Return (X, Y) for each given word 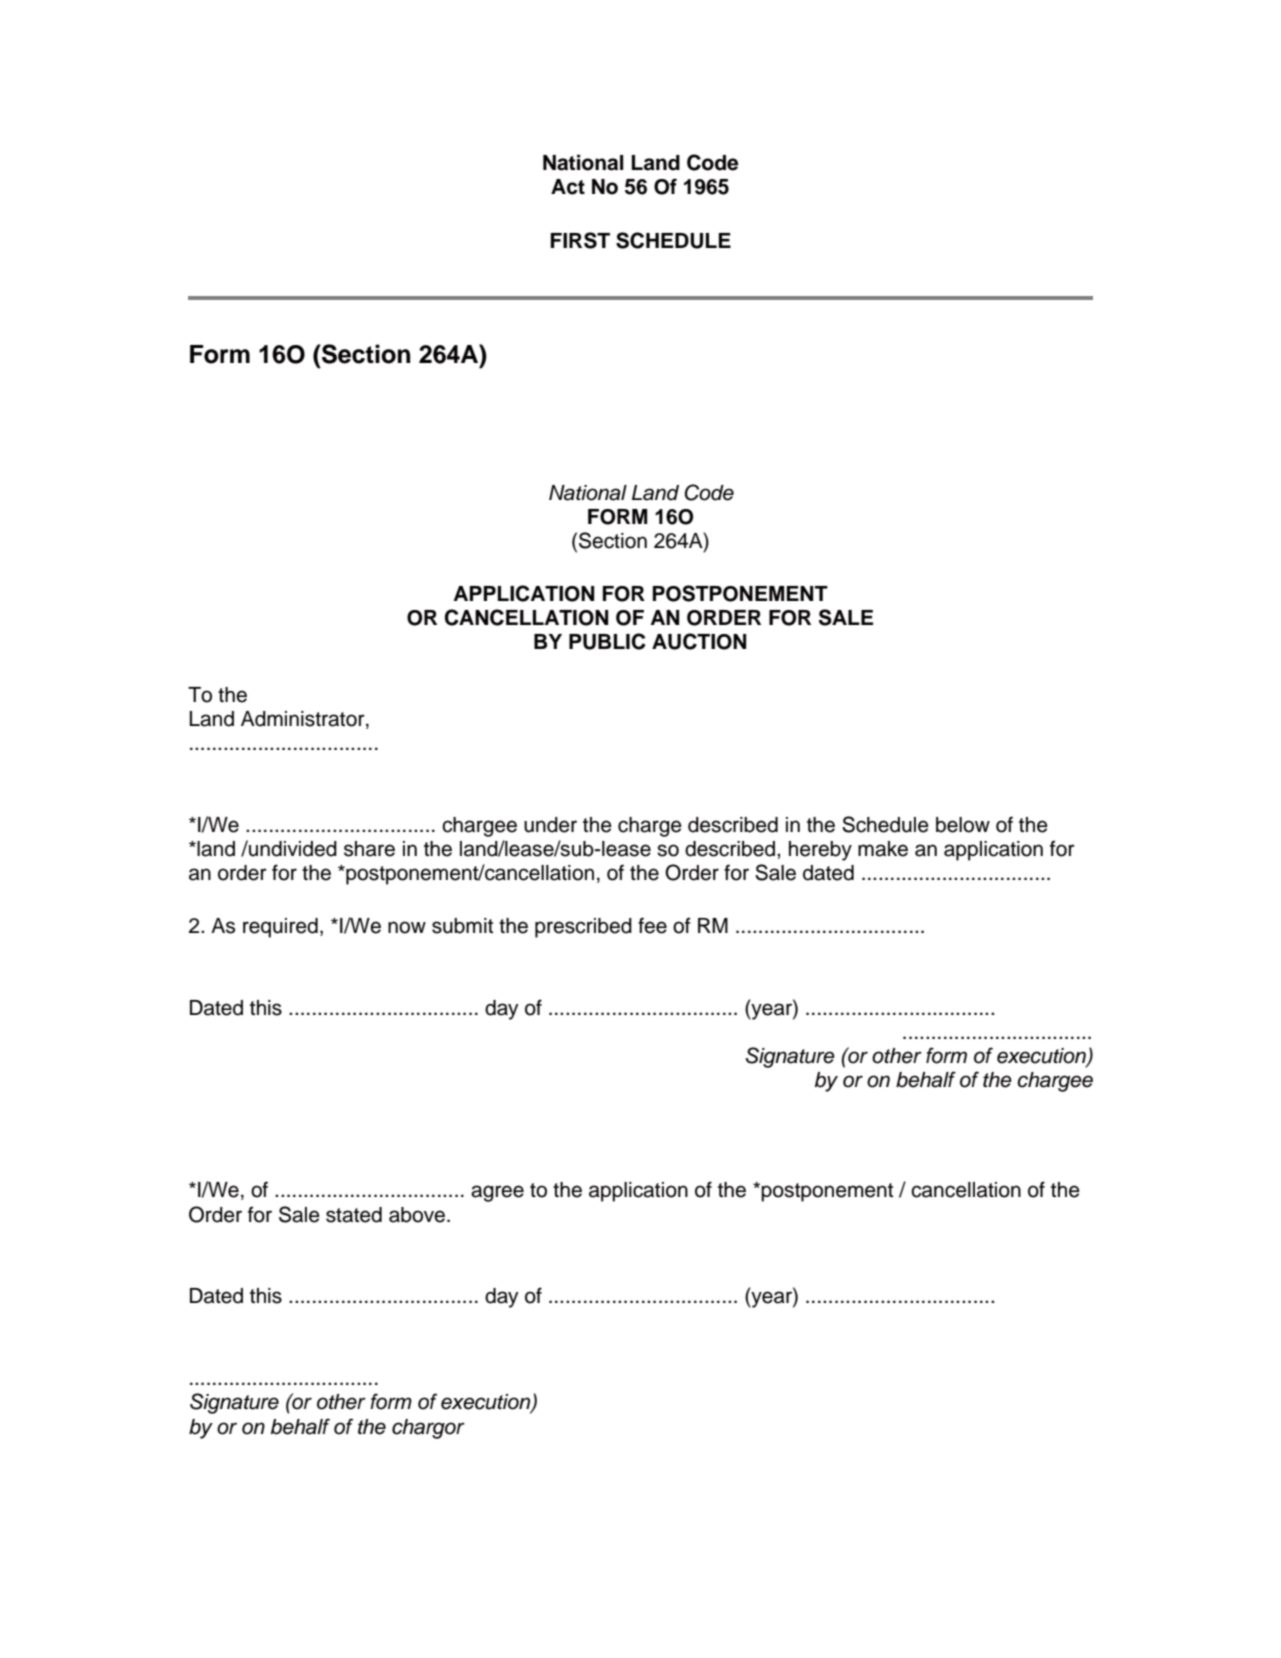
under (550, 825)
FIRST (580, 240)
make (883, 849)
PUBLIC (607, 641)
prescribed (583, 928)
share (369, 849)
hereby (820, 851)
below (963, 825)
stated (354, 1215)
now (407, 927)
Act (568, 187)
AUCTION (699, 641)
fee (652, 925)
